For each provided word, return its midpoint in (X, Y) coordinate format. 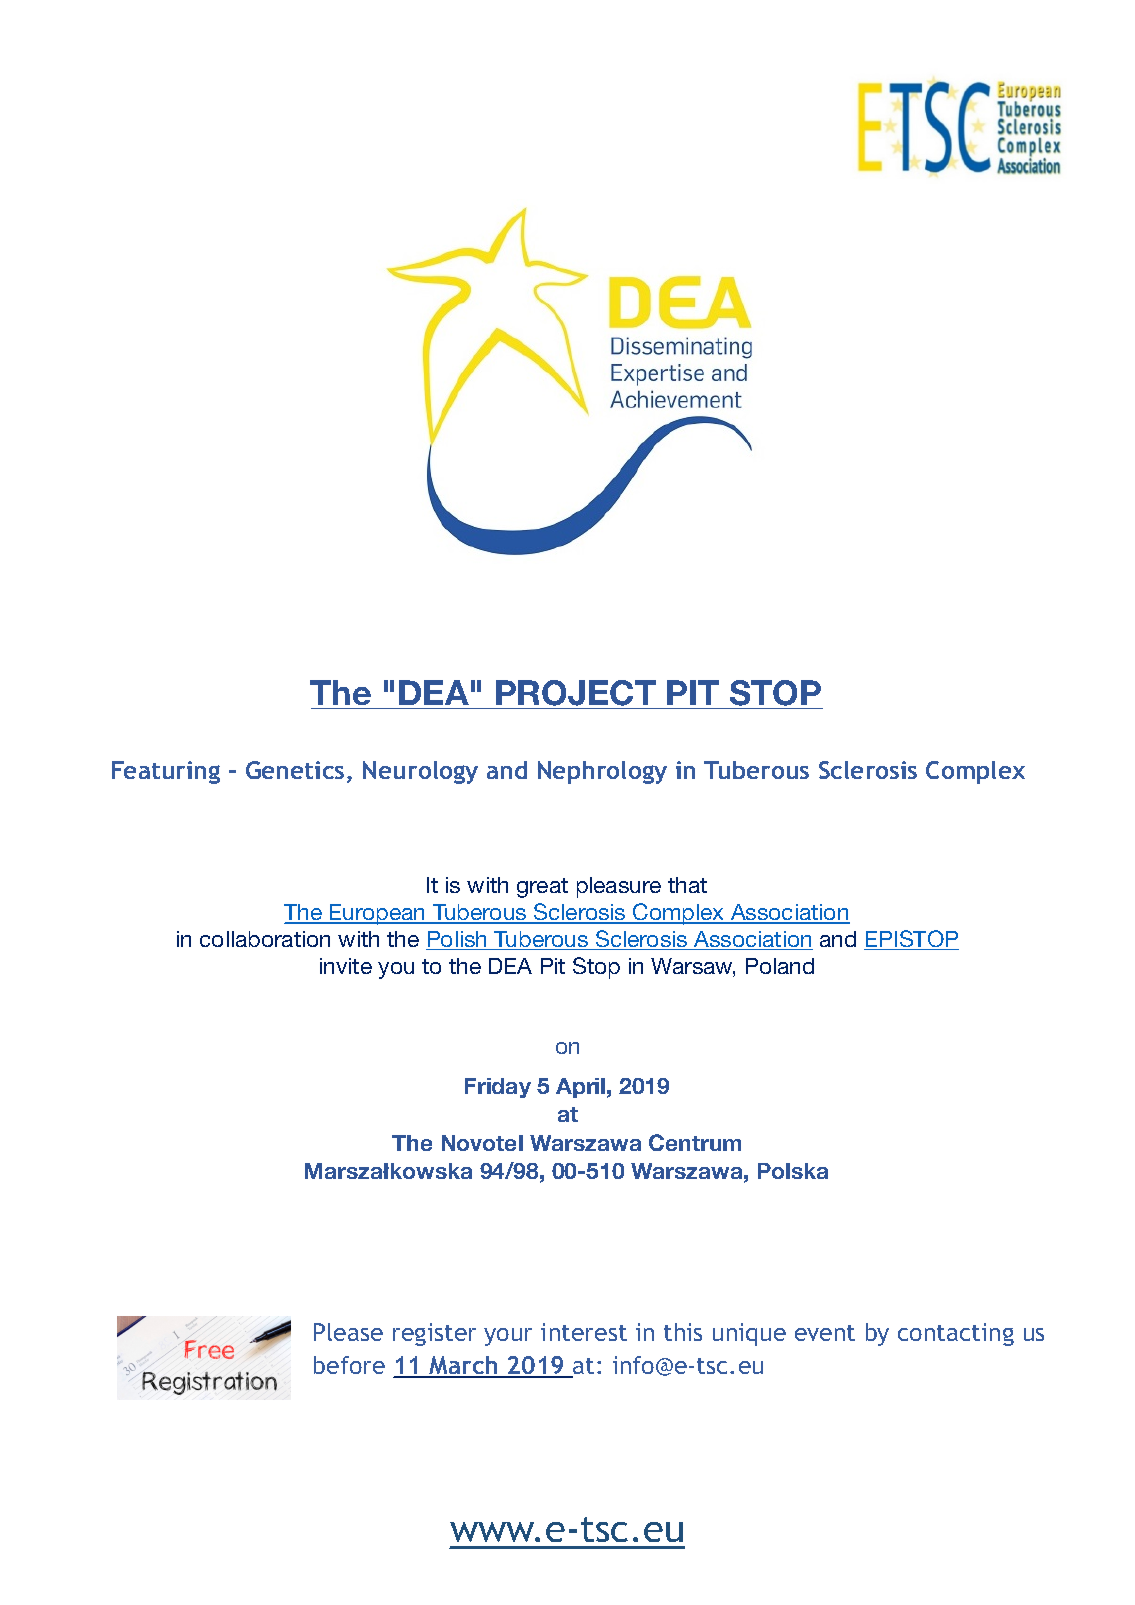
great (542, 888)
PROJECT (576, 693)
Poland (780, 966)
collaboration (265, 939)
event (825, 1333)
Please (348, 1332)
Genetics (295, 770)
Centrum (695, 1142)
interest (584, 1332)
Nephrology (602, 772)
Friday (498, 1088)
